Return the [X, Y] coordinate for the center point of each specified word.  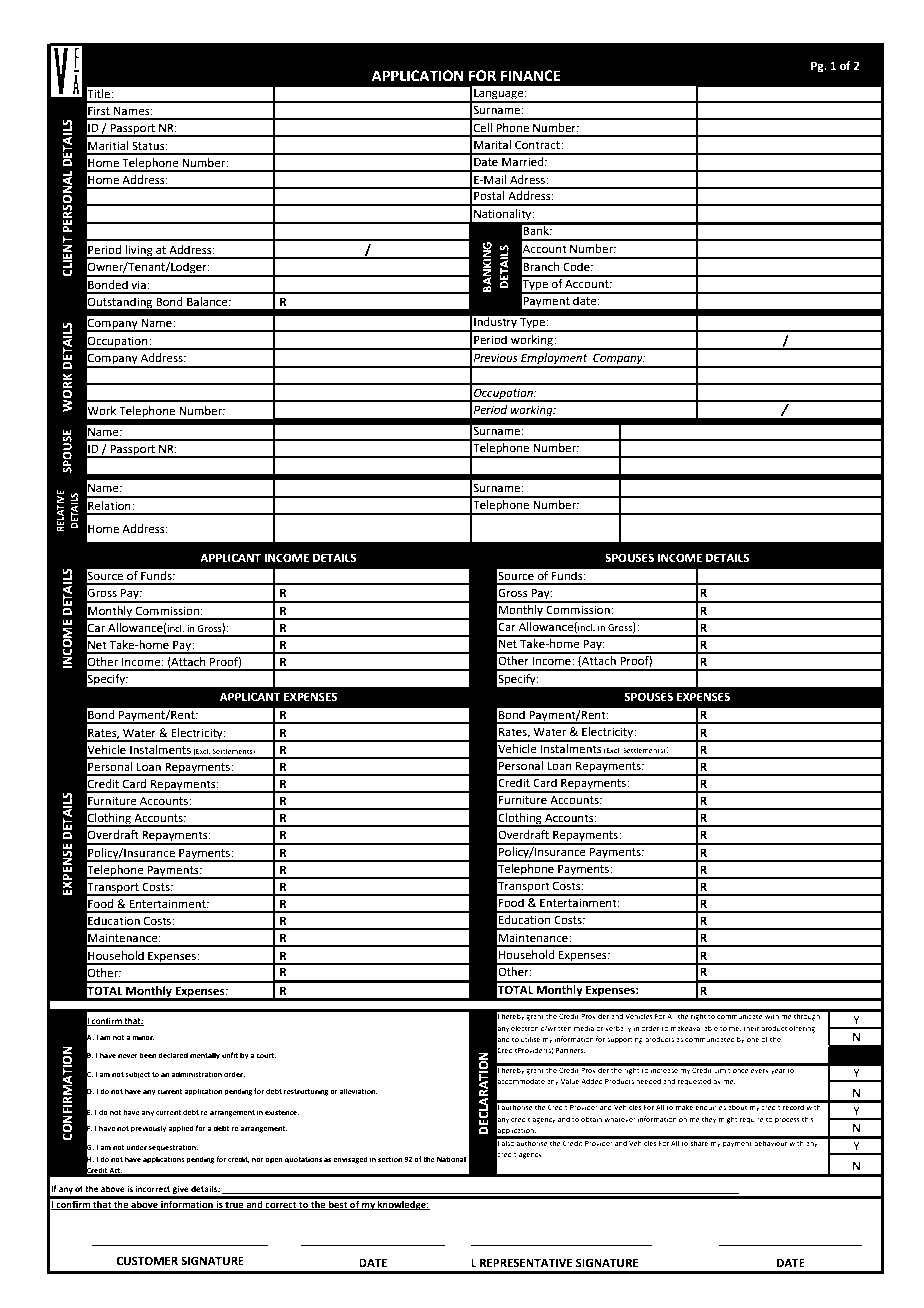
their [751, 1028]
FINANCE [531, 76]
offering [802, 1029]
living [139, 252]
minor [143, 1037]
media [584, 1028]
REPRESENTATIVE [526, 1262]
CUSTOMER [147, 1261]
